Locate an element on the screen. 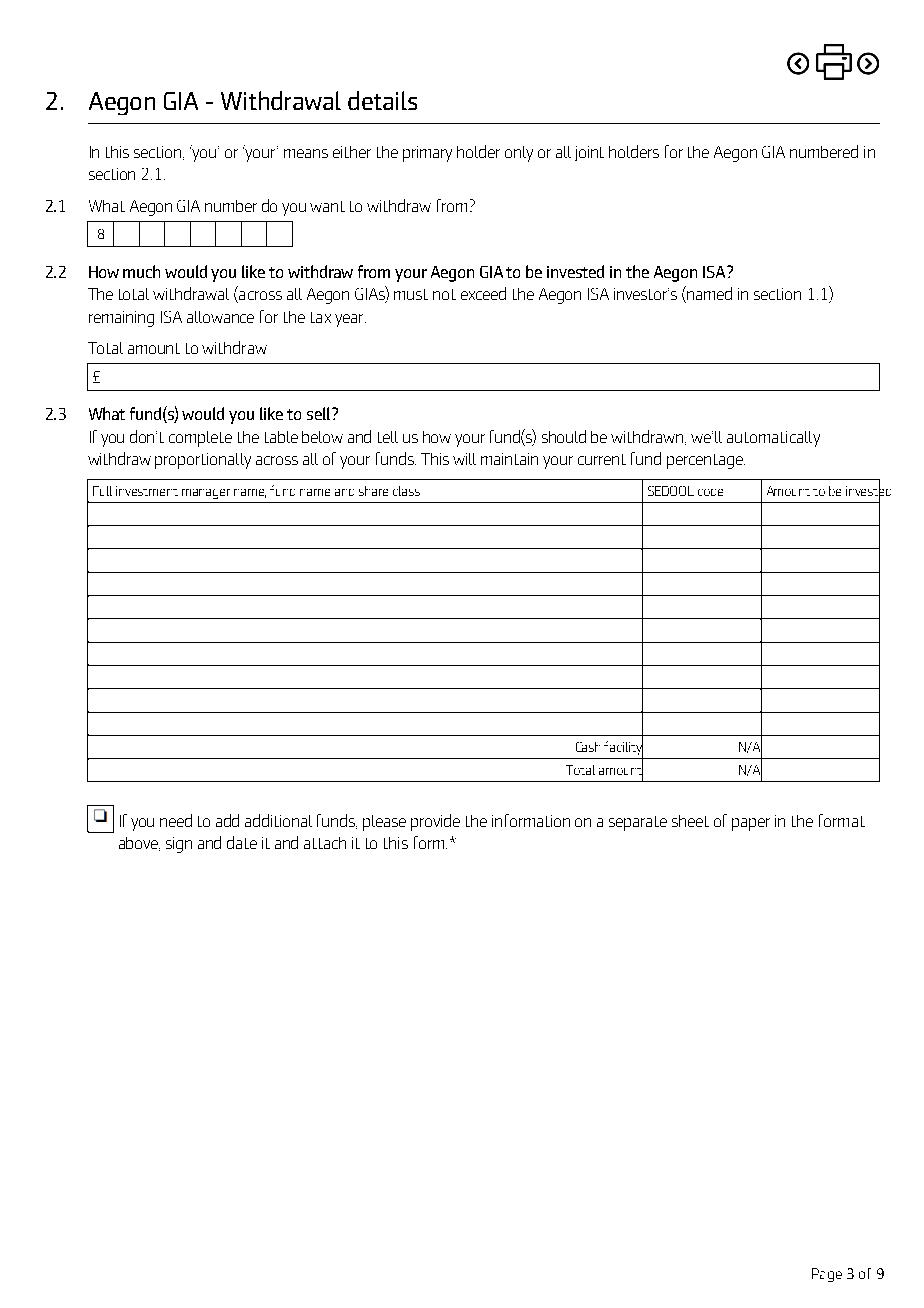  will is located at coordinates (464, 459).
